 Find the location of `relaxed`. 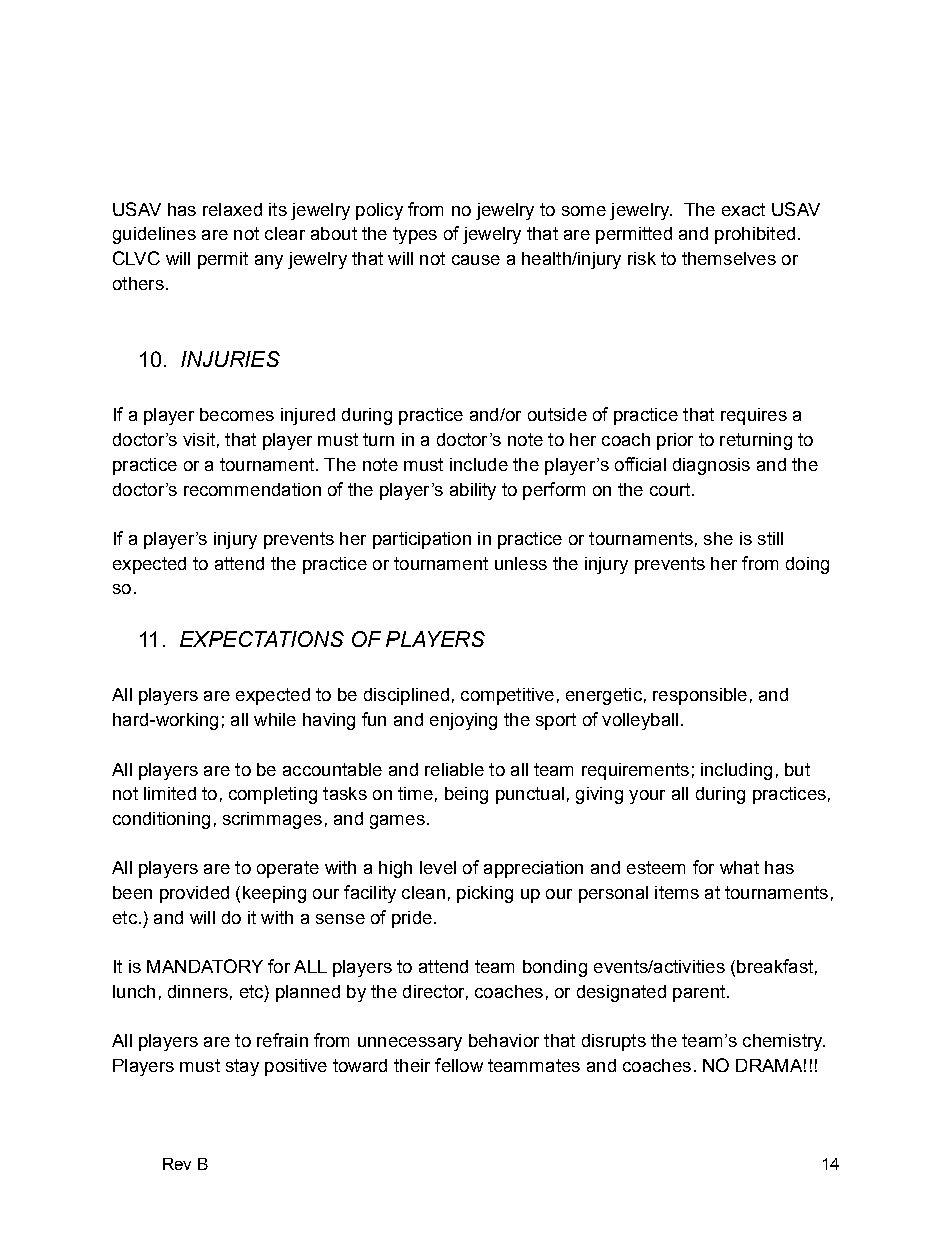

relaxed is located at coordinates (232, 209).
